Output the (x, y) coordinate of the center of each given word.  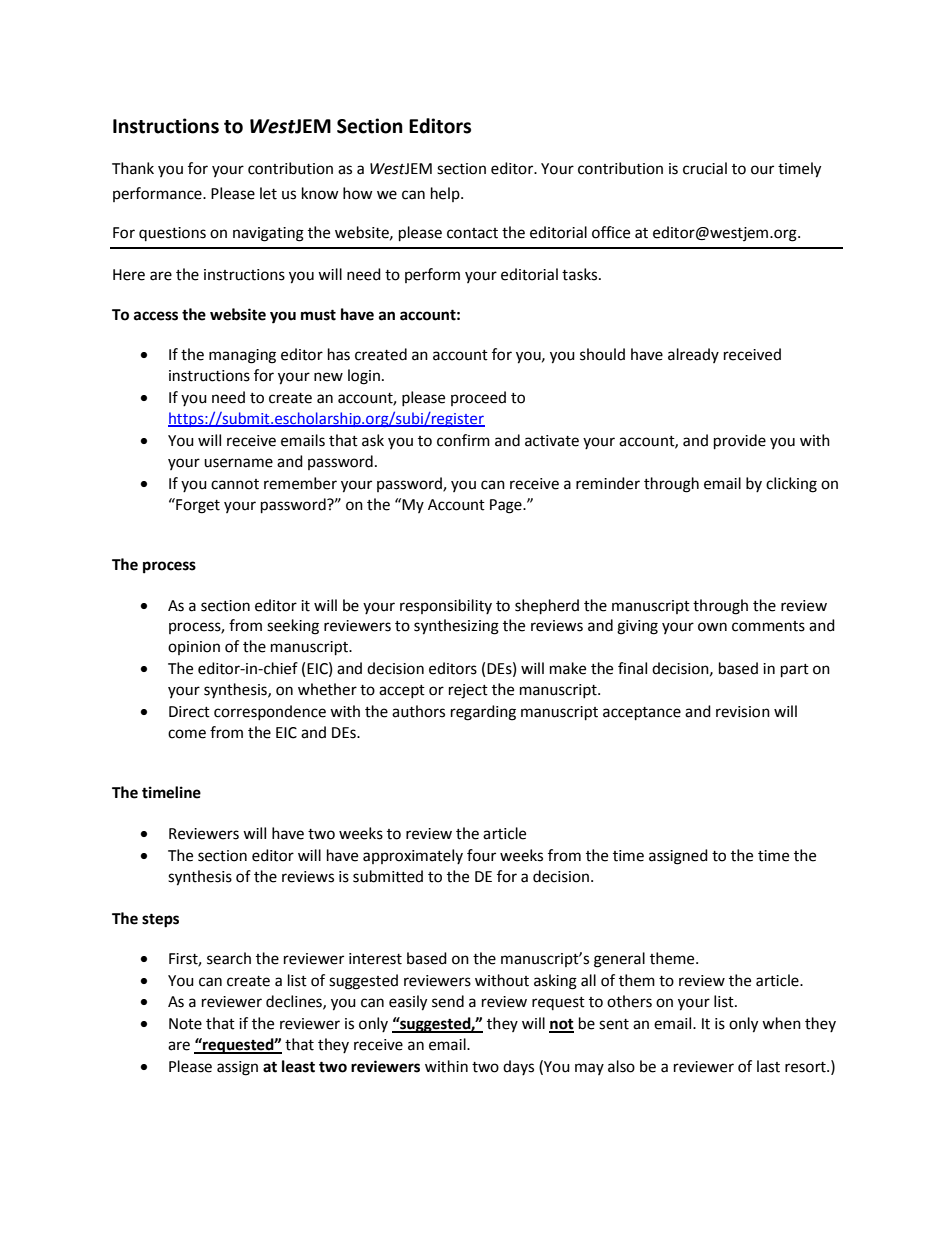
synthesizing (456, 627)
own (712, 627)
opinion (194, 648)
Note (185, 1024)
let (268, 193)
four (481, 855)
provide (740, 442)
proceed (478, 398)
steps (160, 920)
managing (242, 356)
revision (743, 712)
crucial (705, 168)
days (518, 1067)
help (446, 194)
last (768, 1066)
